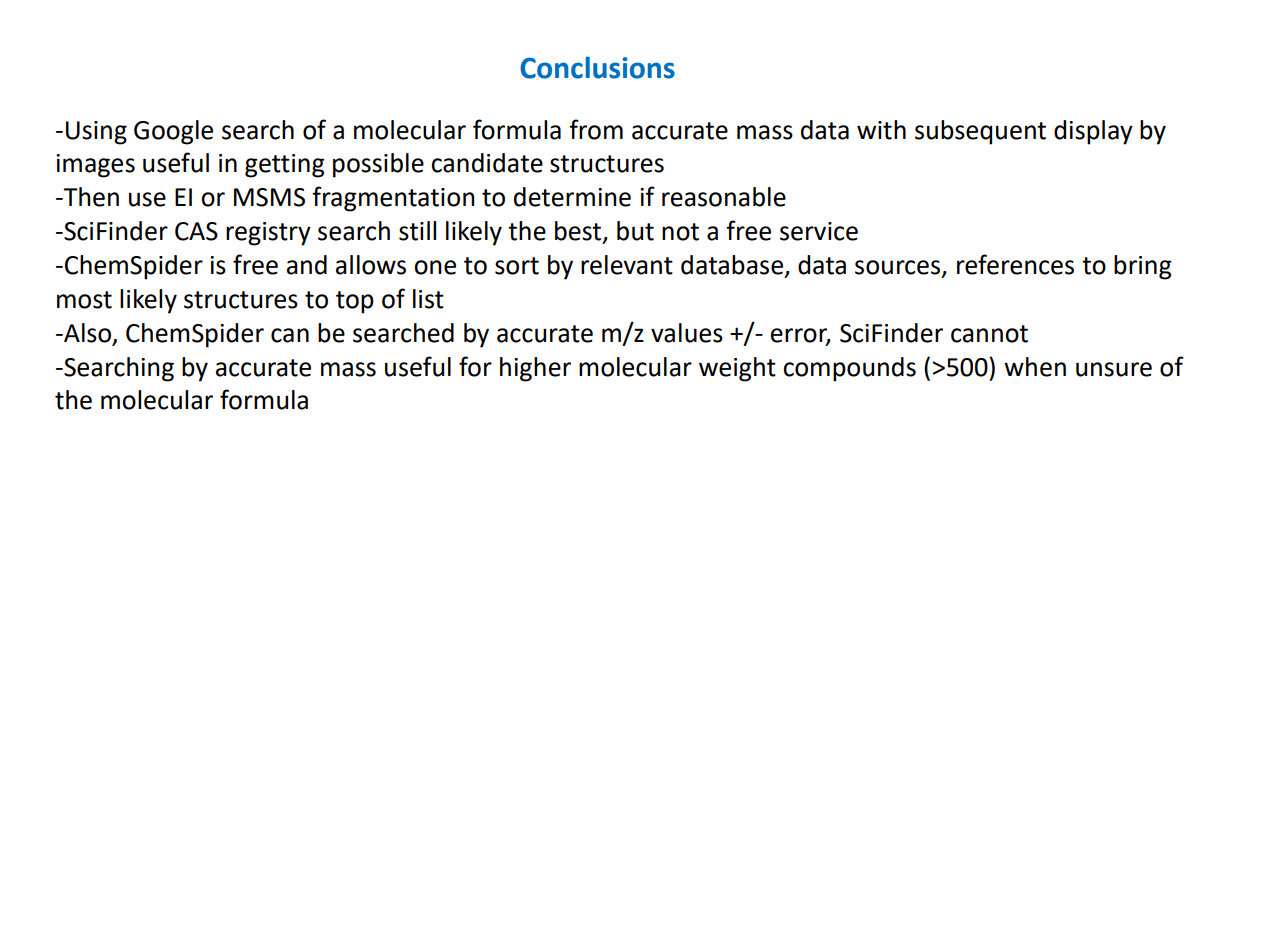  Describe the element at coordinates (596, 129) in the page. I see `from` at that location.
